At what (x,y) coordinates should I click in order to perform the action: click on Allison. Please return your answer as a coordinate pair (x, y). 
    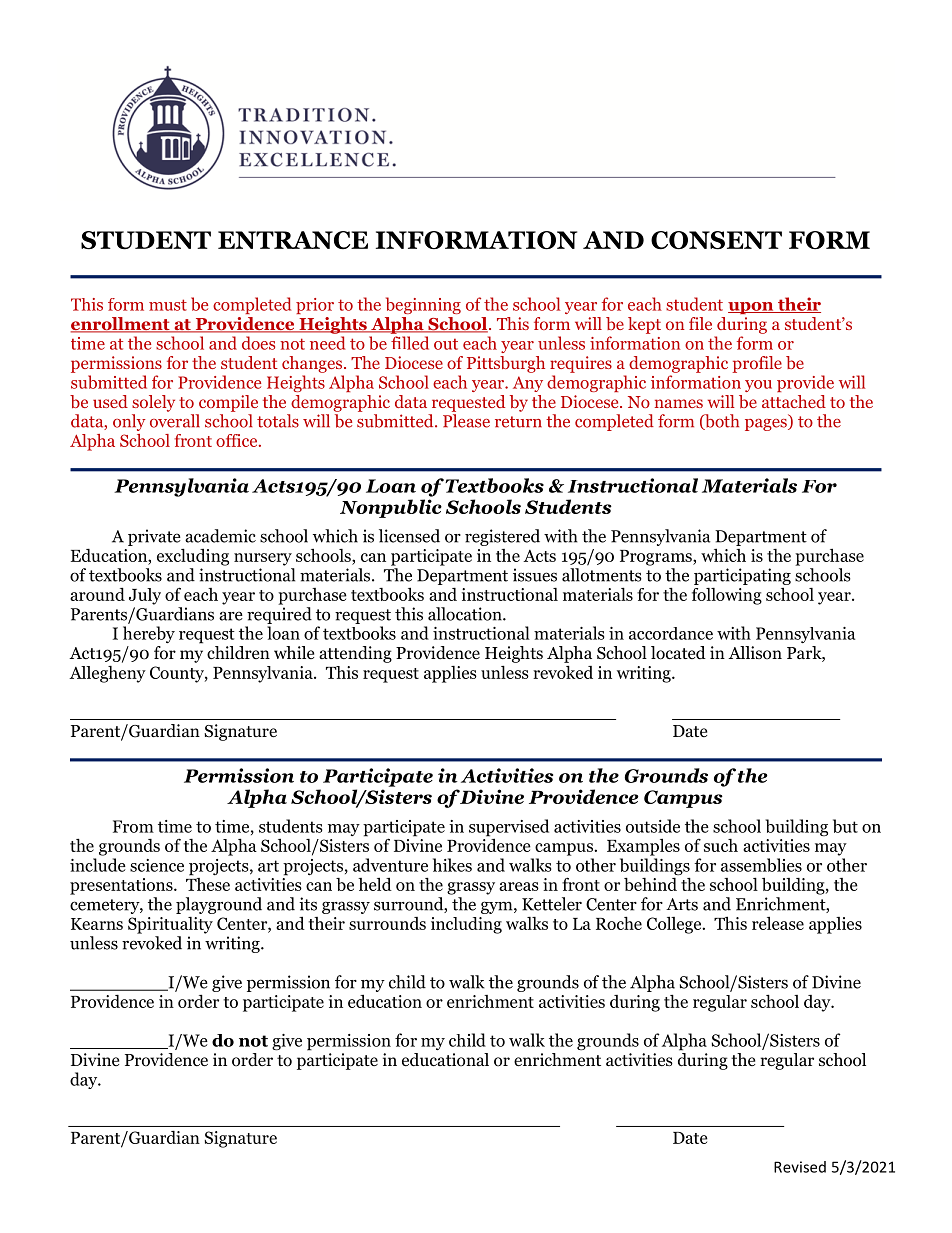
    Looking at the image, I should click on (755, 653).
